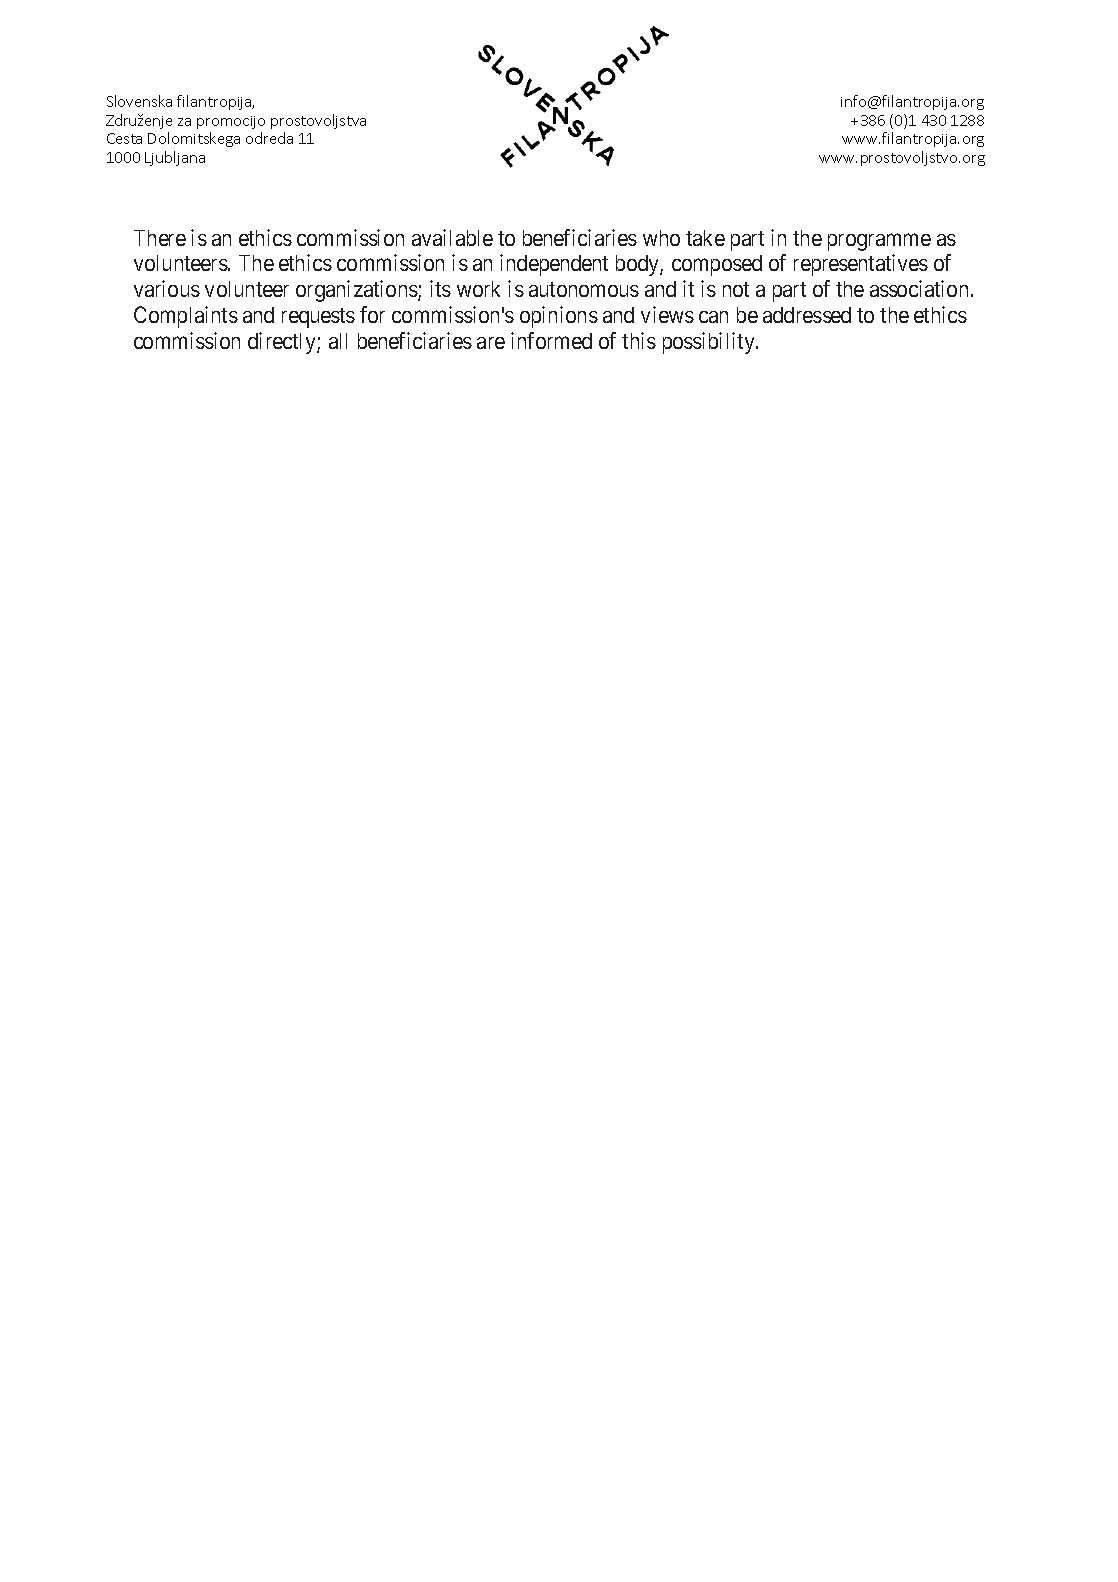 Image resolution: width=1118 pixels, height=1582 pixels. I want to click on directly, so click(283, 343).
